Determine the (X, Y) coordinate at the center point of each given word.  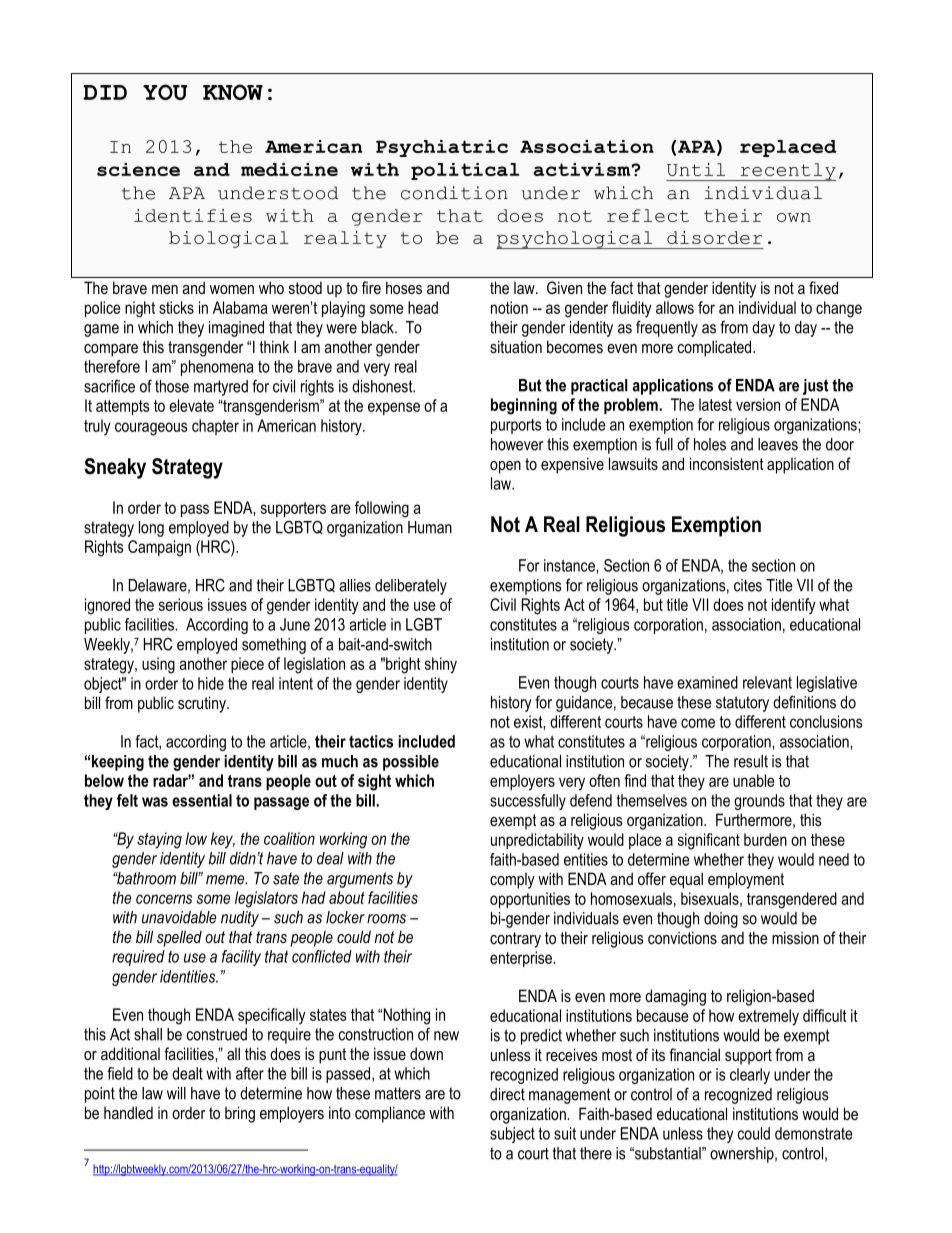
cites (748, 585)
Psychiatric (442, 148)
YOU (165, 92)
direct (507, 1094)
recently (787, 172)
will (176, 1093)
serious (181, 604)
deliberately (411, 587)
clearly (750, 1076)
